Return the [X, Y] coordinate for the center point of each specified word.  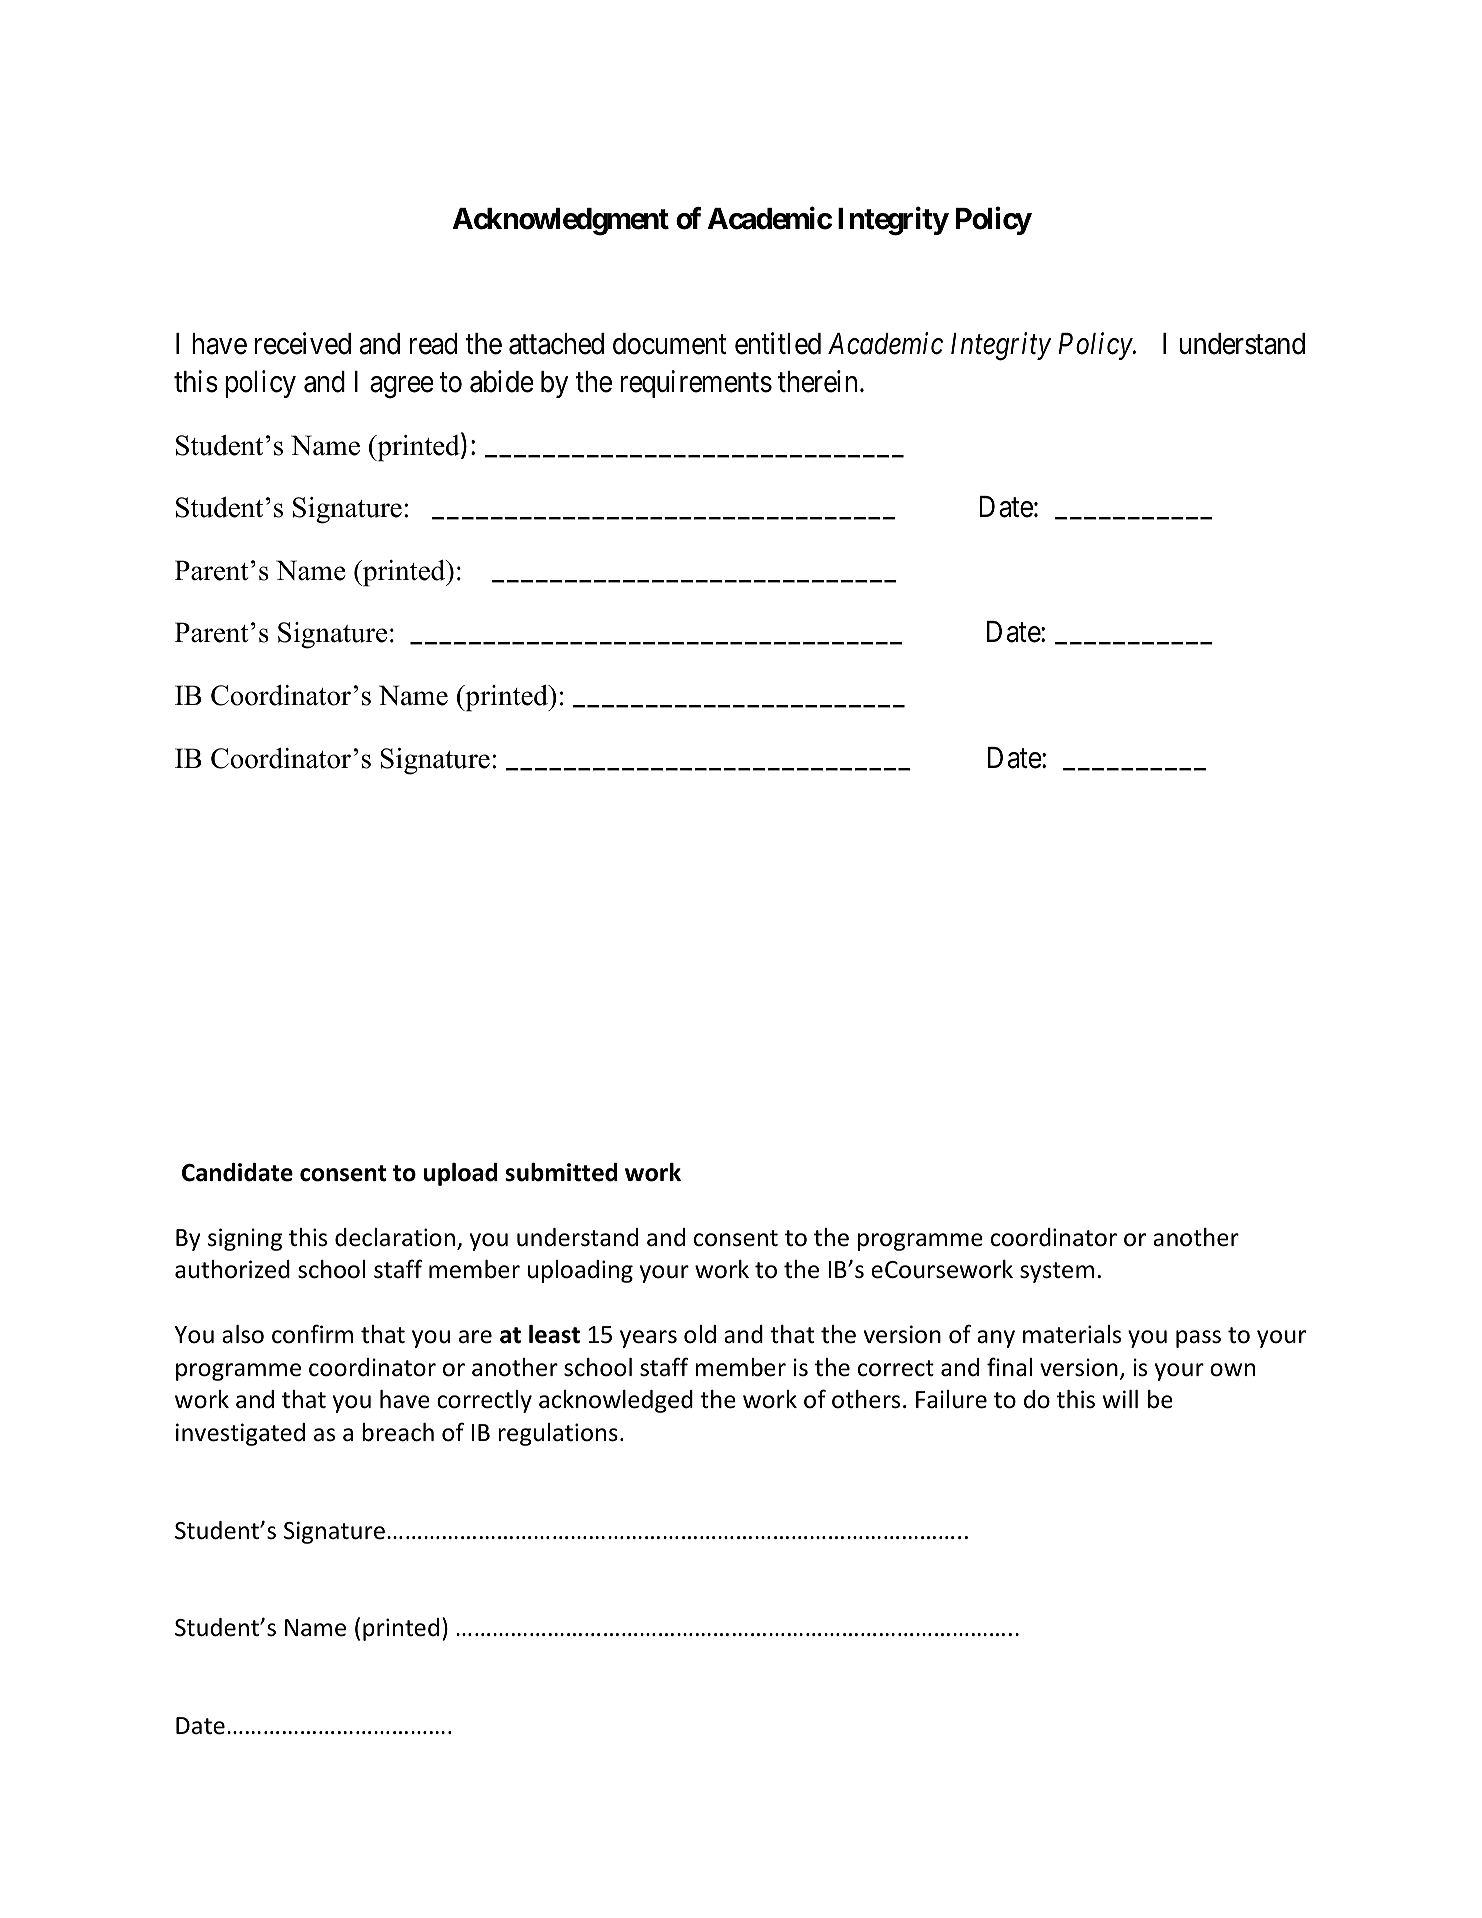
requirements [696, 384]
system [1057, 1272]
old [700, 1334]
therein [817, 381]
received [303, 343]
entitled [778, 343]
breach [398, 1432]
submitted [561, 1172]
